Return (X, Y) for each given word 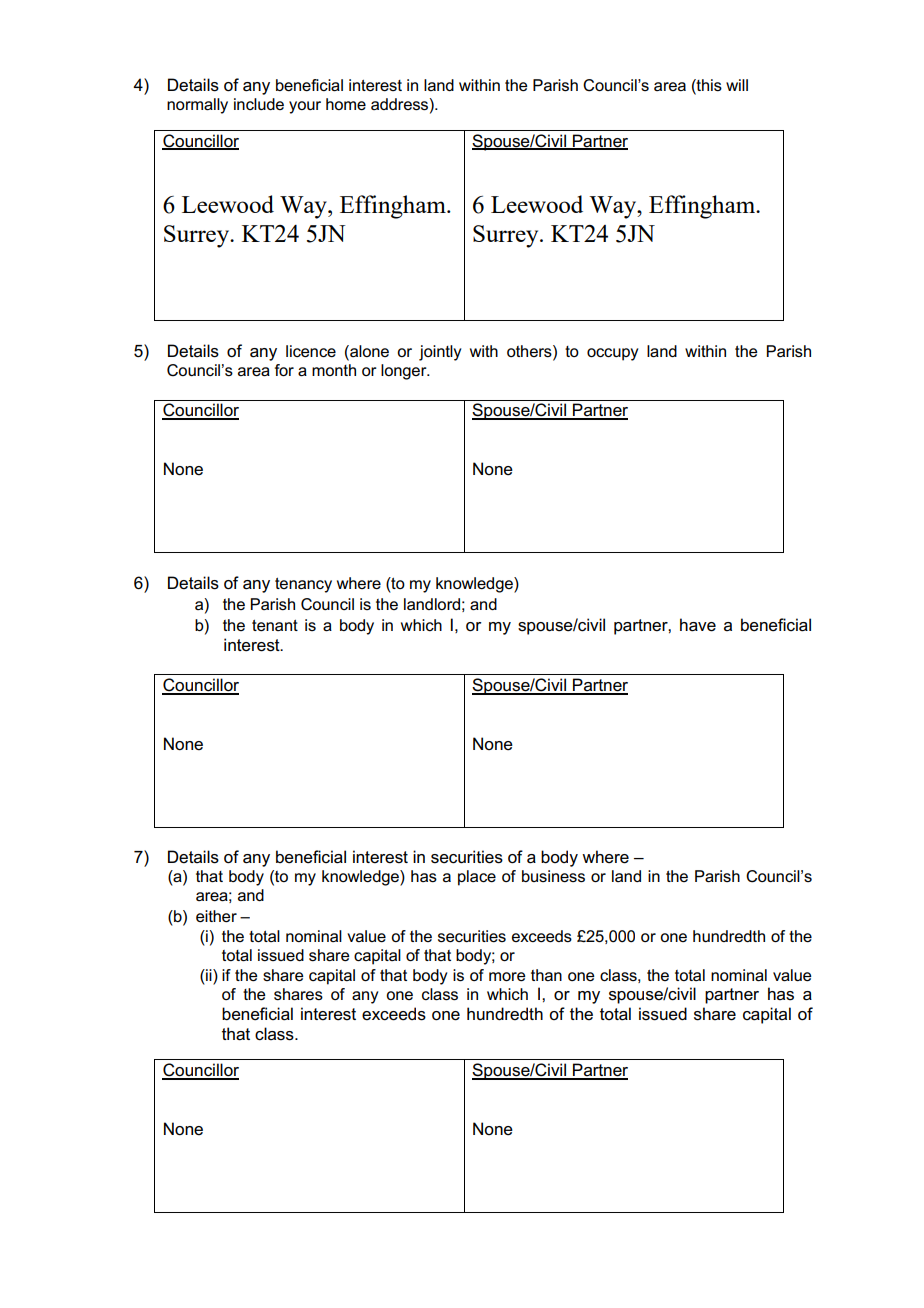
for (284, 370)
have (698, 625)
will (737, 85)
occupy (612, 354)
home (346, 104)
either (216, 916)
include (259, 104)
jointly (440, 353)
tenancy (303, 585)
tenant (275, 625)
